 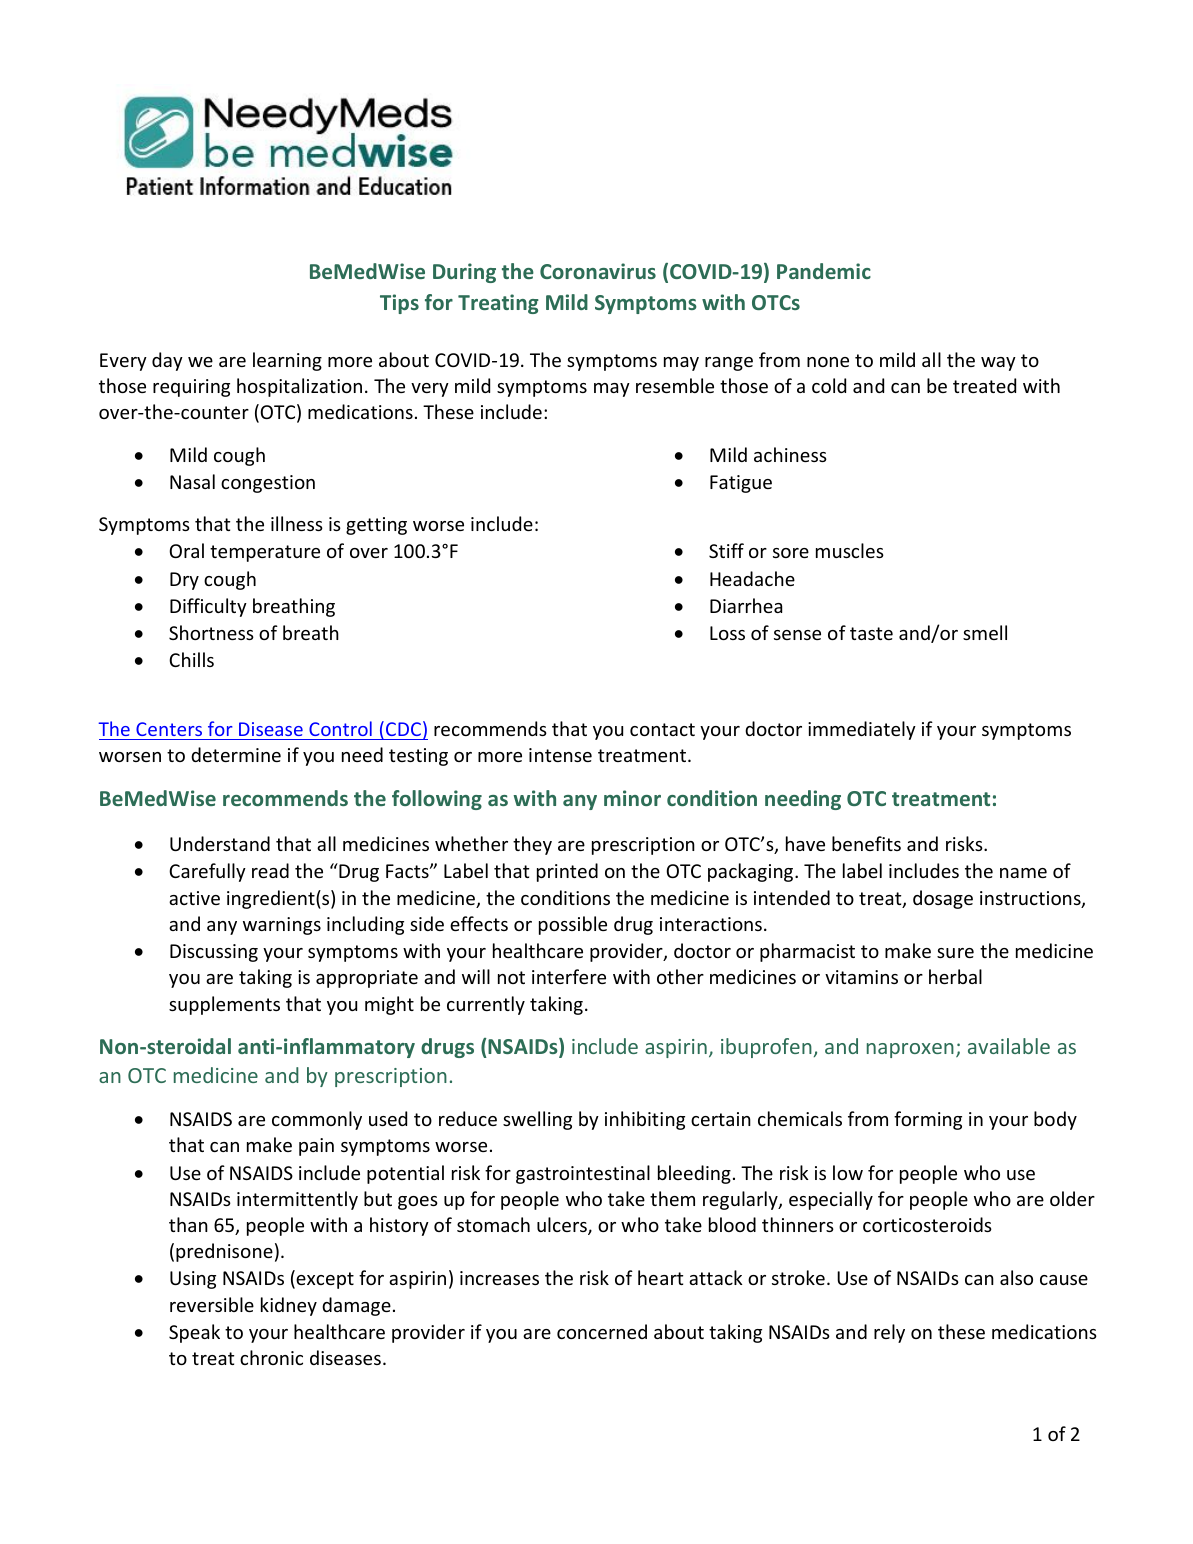 What do you see at coordinates (632, 798) in the document?
I see `minor` at bounding box center [632, 798].
